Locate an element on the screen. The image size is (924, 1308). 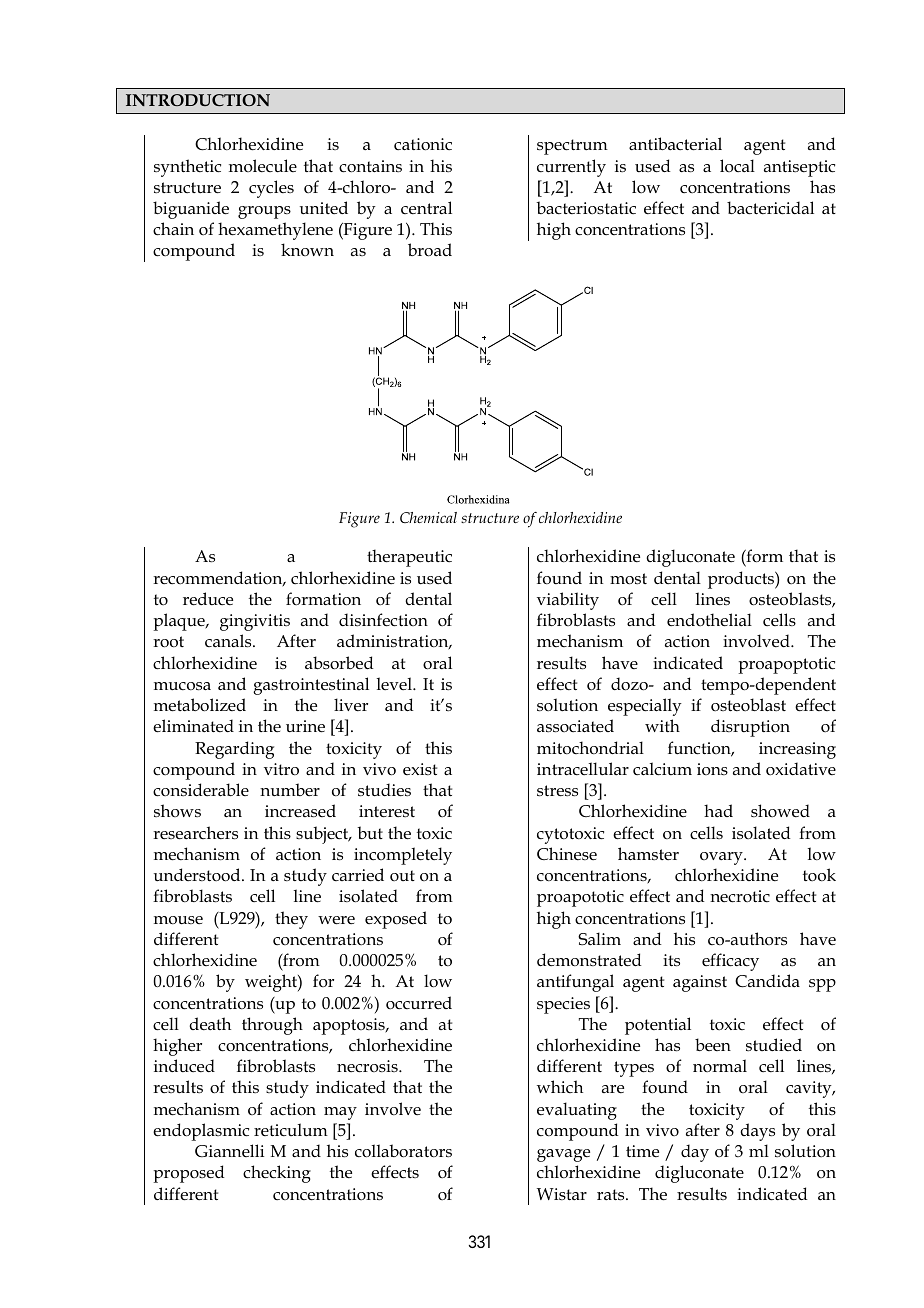
checking is located at coordinates (277, 1174).
